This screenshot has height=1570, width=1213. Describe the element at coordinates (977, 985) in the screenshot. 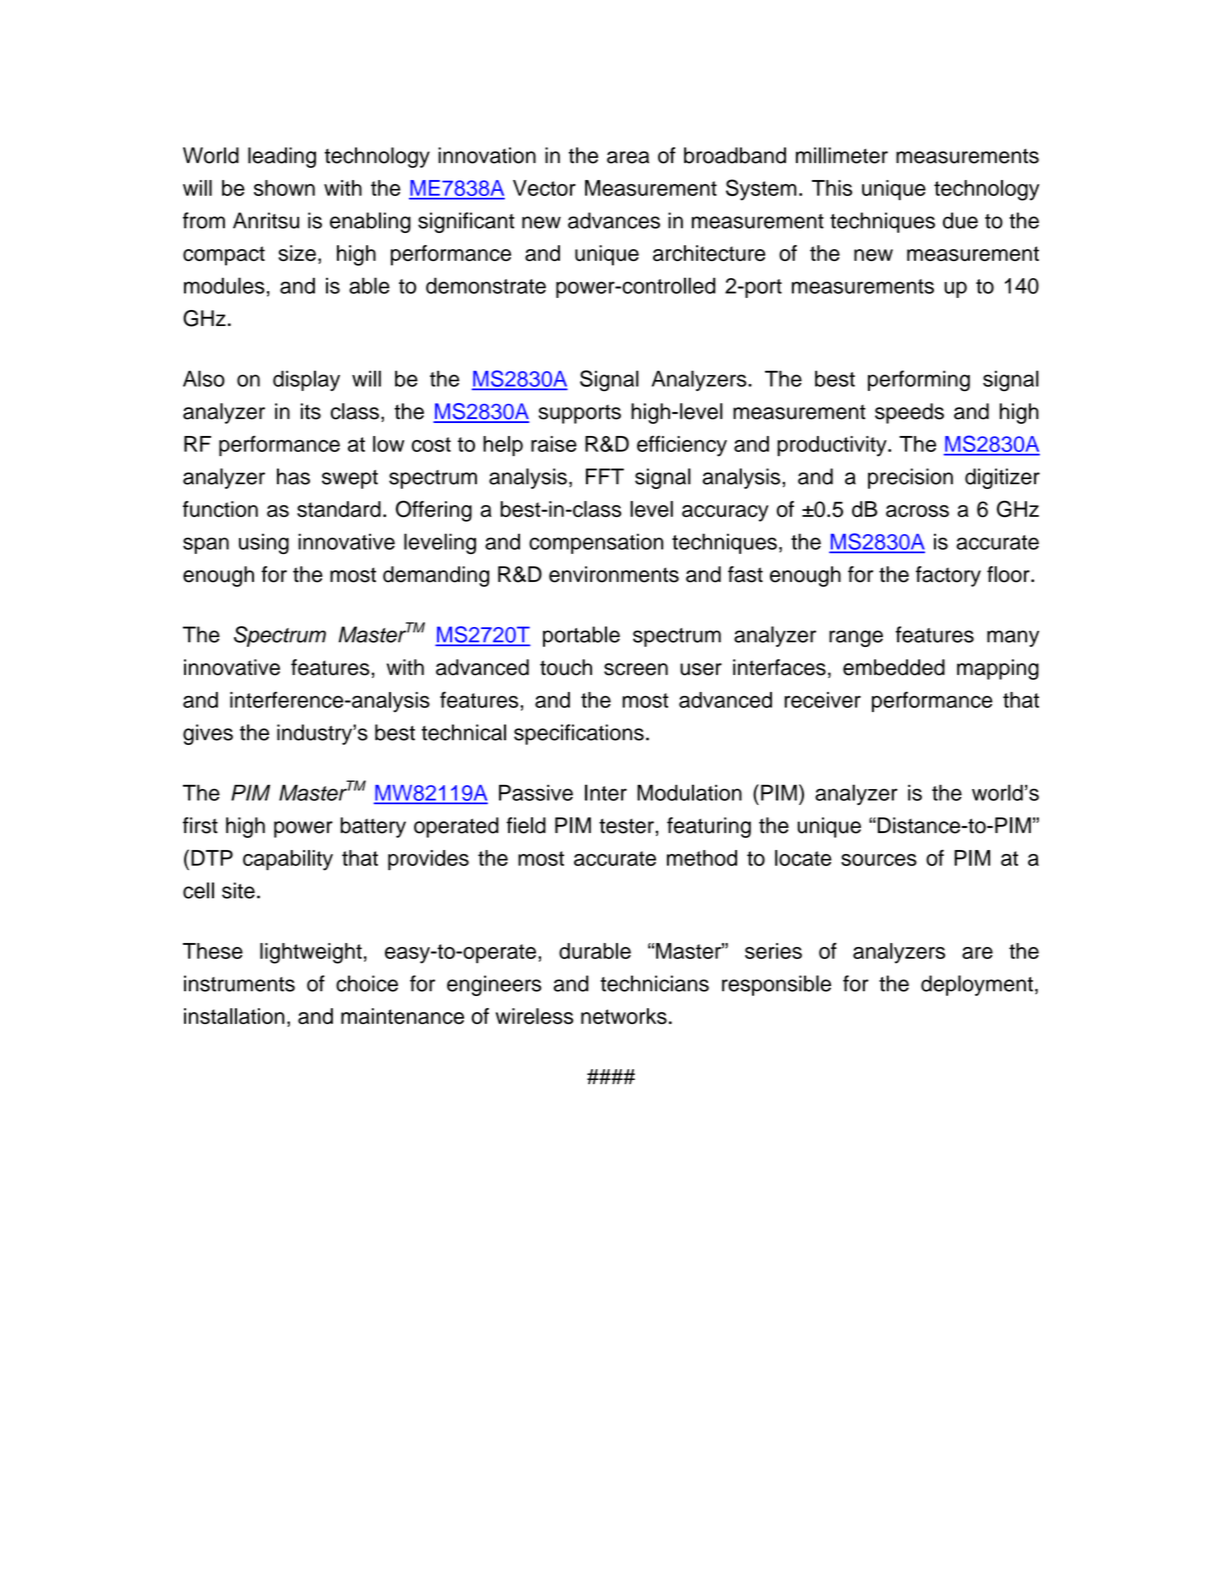

I see `deployment` at that location.
